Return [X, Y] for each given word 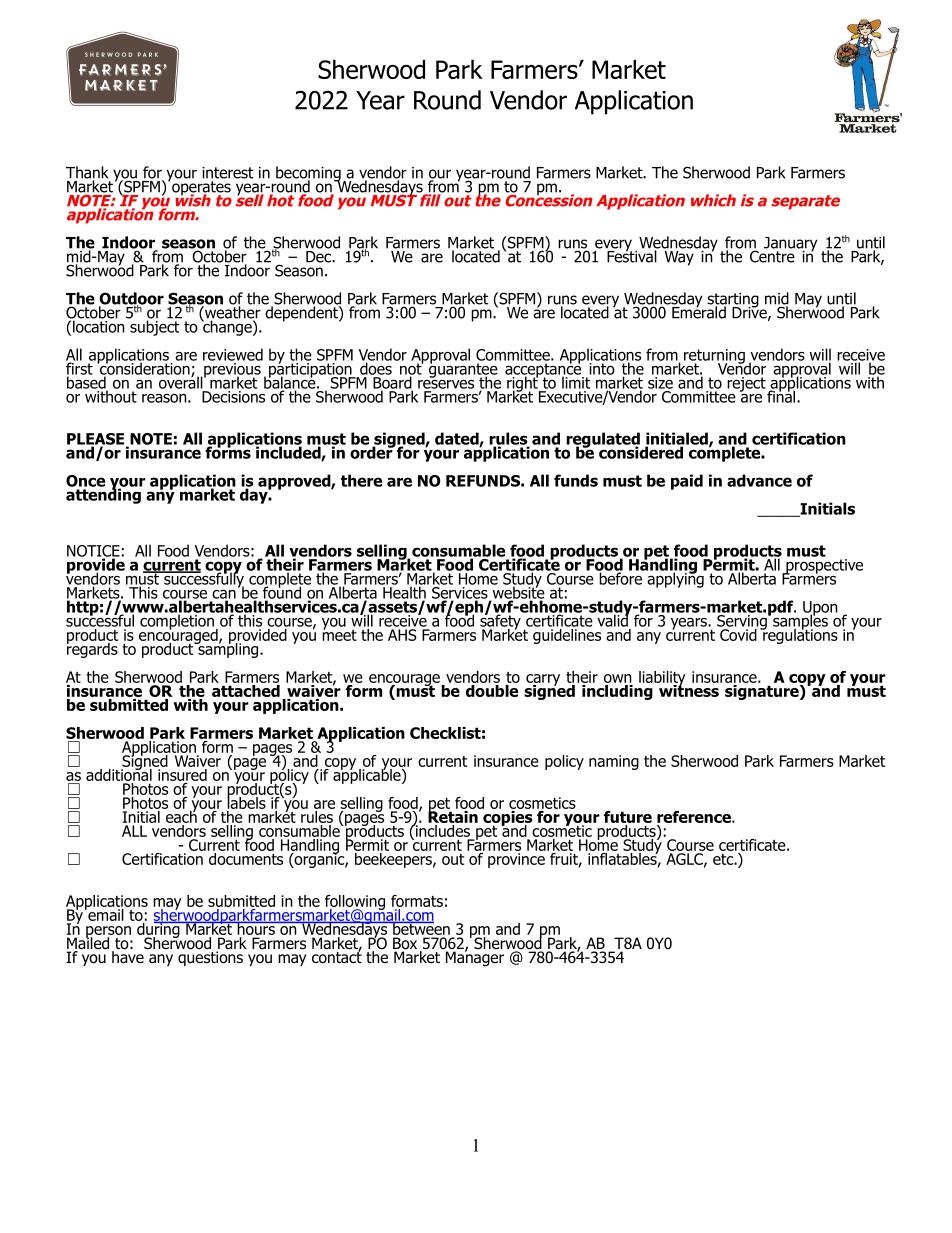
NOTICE [93, 552]
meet [339, 634]
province [516, 860]
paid [687, 482]
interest [227, 173]
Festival [632, 255]
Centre [772, 255]
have [129, 956]
